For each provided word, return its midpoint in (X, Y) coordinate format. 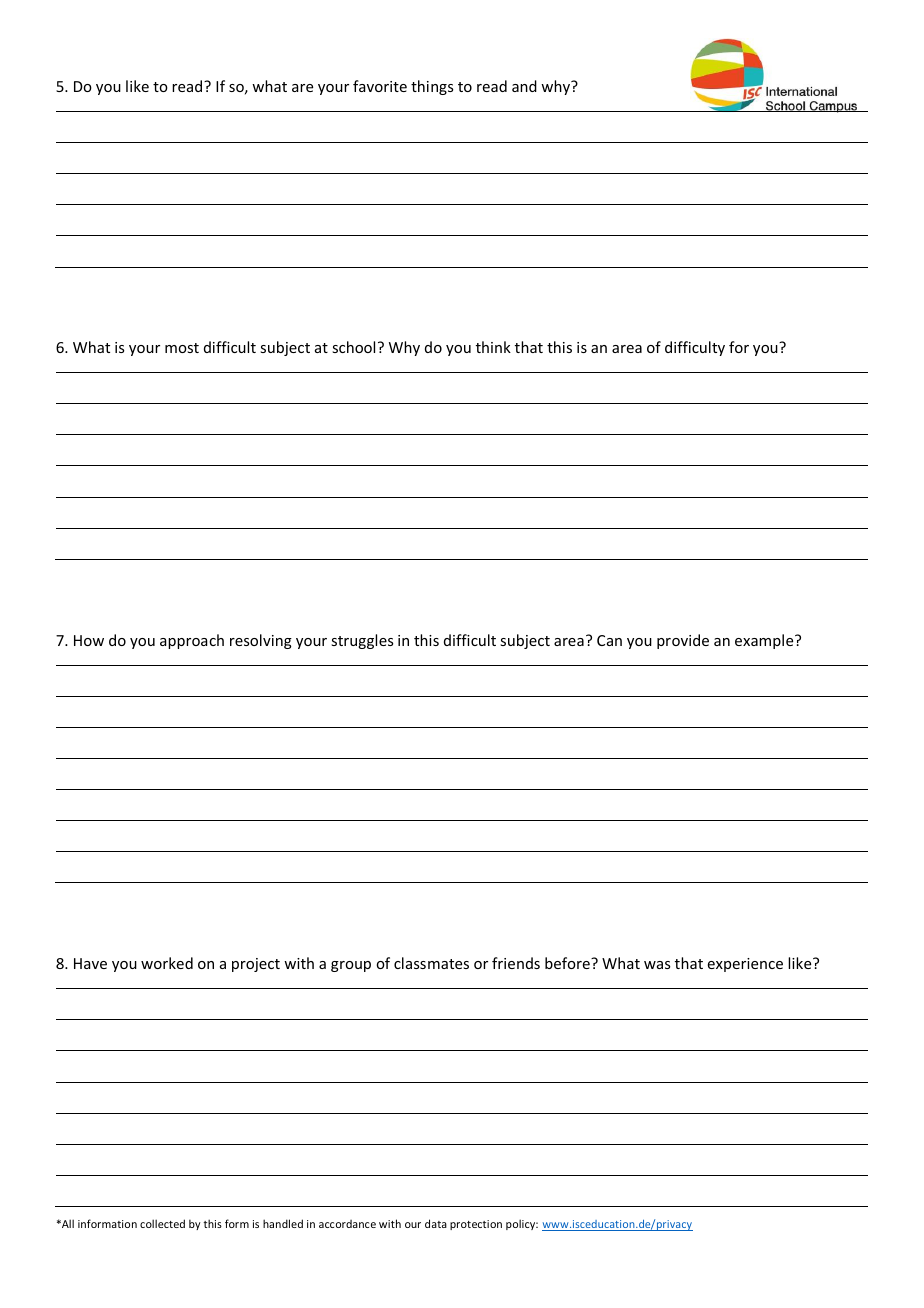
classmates (431, 963)
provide (683, 641)
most (182, 348)
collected (162, 1223)
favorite (380, 86)
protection (476, 1225)
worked (167, 963)
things (432, 87)
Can (609, 640)
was (657, 965)
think (493, 347)
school (353, 347)
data (436, 1223)
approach (192, 641)
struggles (362, 641)
